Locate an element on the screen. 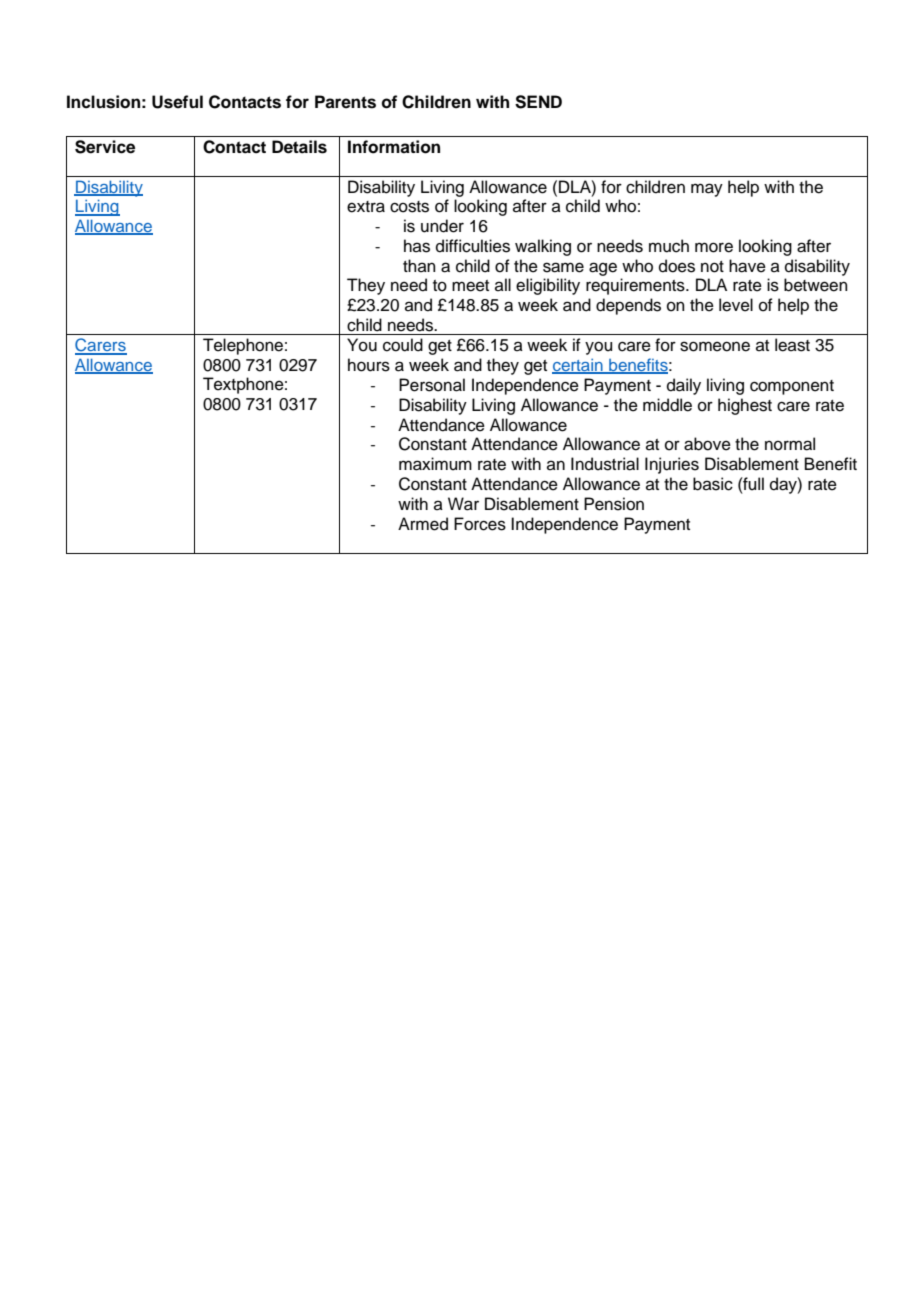 This screenshot has height=1308, width=924. extra is located at coordinates (366, 207).
